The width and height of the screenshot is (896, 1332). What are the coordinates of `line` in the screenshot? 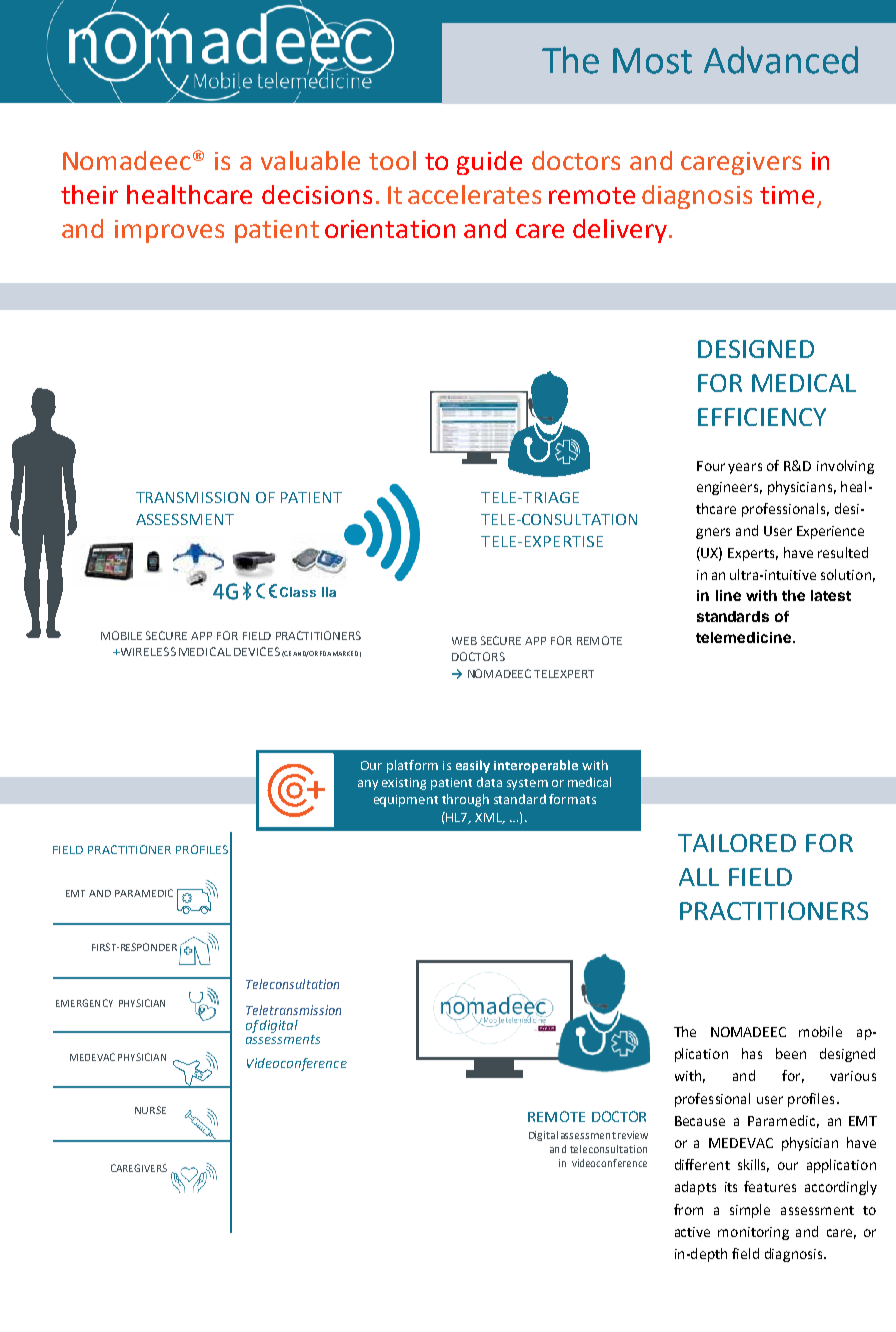 It's located at (728, 595).
